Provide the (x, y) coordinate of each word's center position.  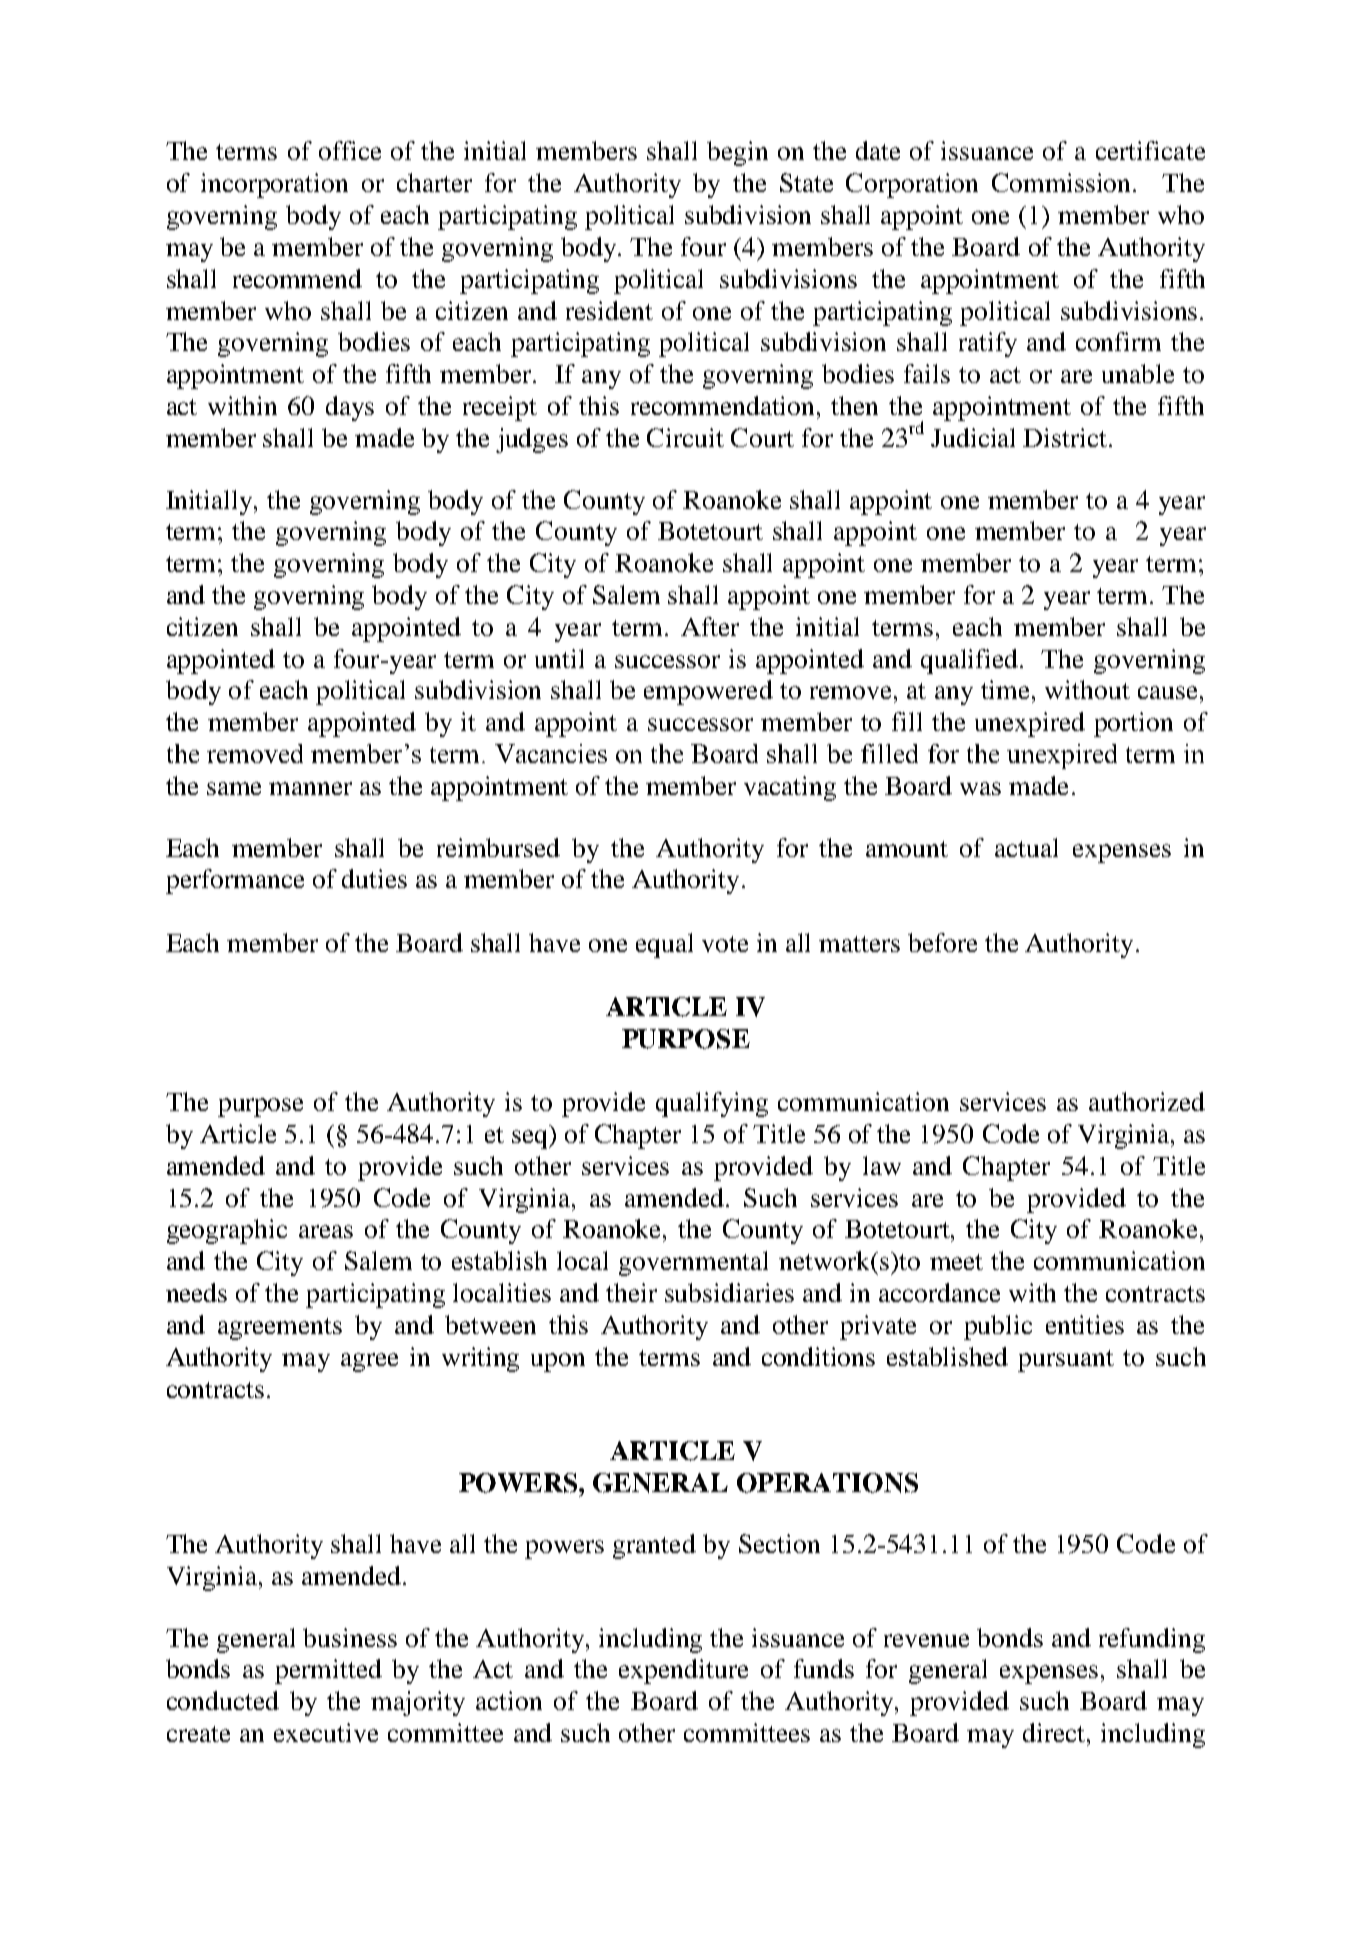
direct (1055, 1732)
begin (737, 153)
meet (956, 1262)
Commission (1063, 182)
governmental (693, 1263)
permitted (328, 1671)
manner (310, 788)
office (350, 150)
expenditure (683, 1671)
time (1007, 689)
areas (326, 1231)
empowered (708, 692)
